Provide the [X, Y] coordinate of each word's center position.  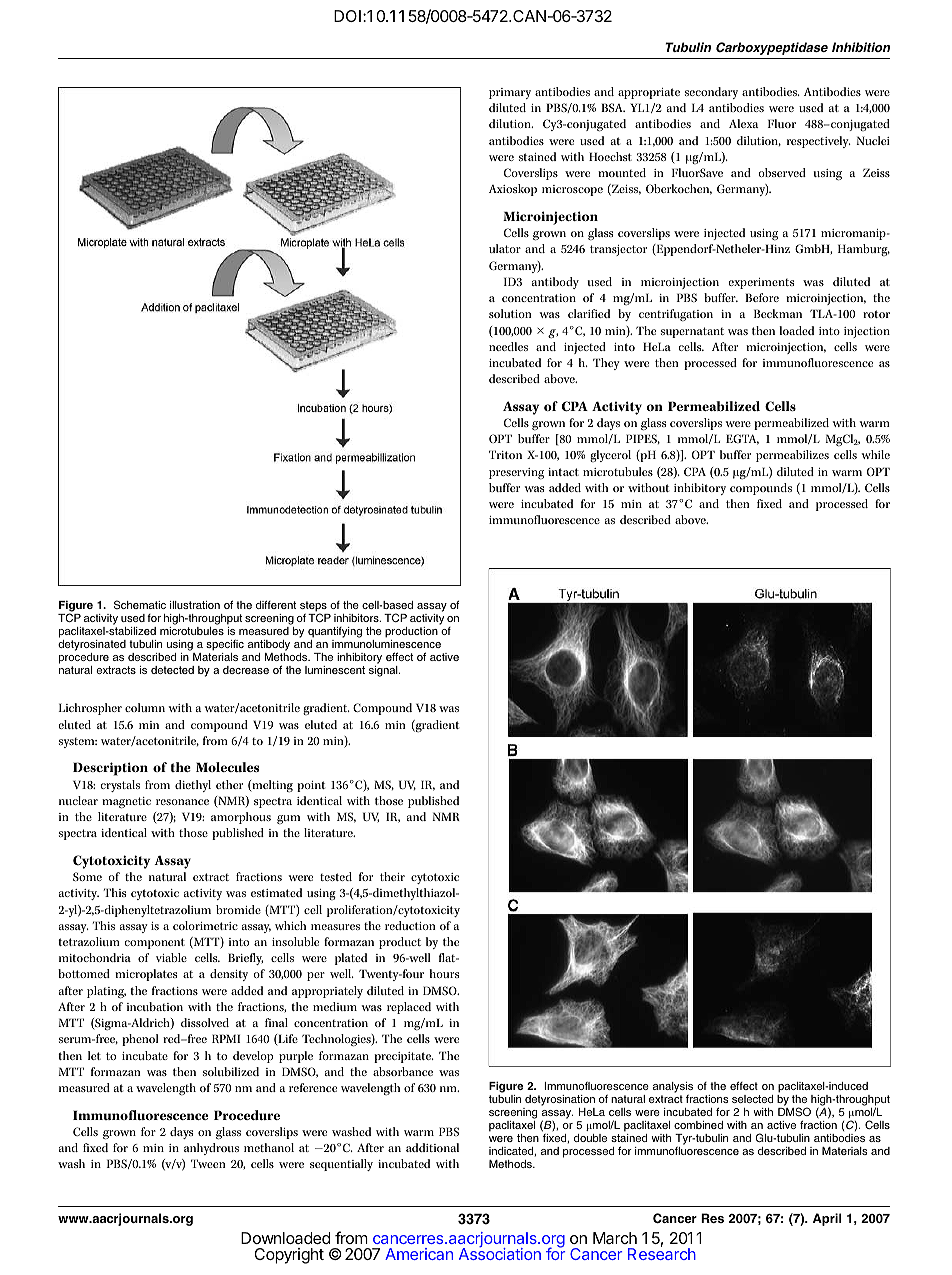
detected [172, 670]
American [419, 1254]
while [875, 454]
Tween [208, 1163]
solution [510, 313]
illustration [195, 605]
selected [752, 1099]
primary [510, 93]
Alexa [743, 123]
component [154, 943]
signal [384, 671]
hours [444, 973]
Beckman [778, 313]
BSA [613, 107]
